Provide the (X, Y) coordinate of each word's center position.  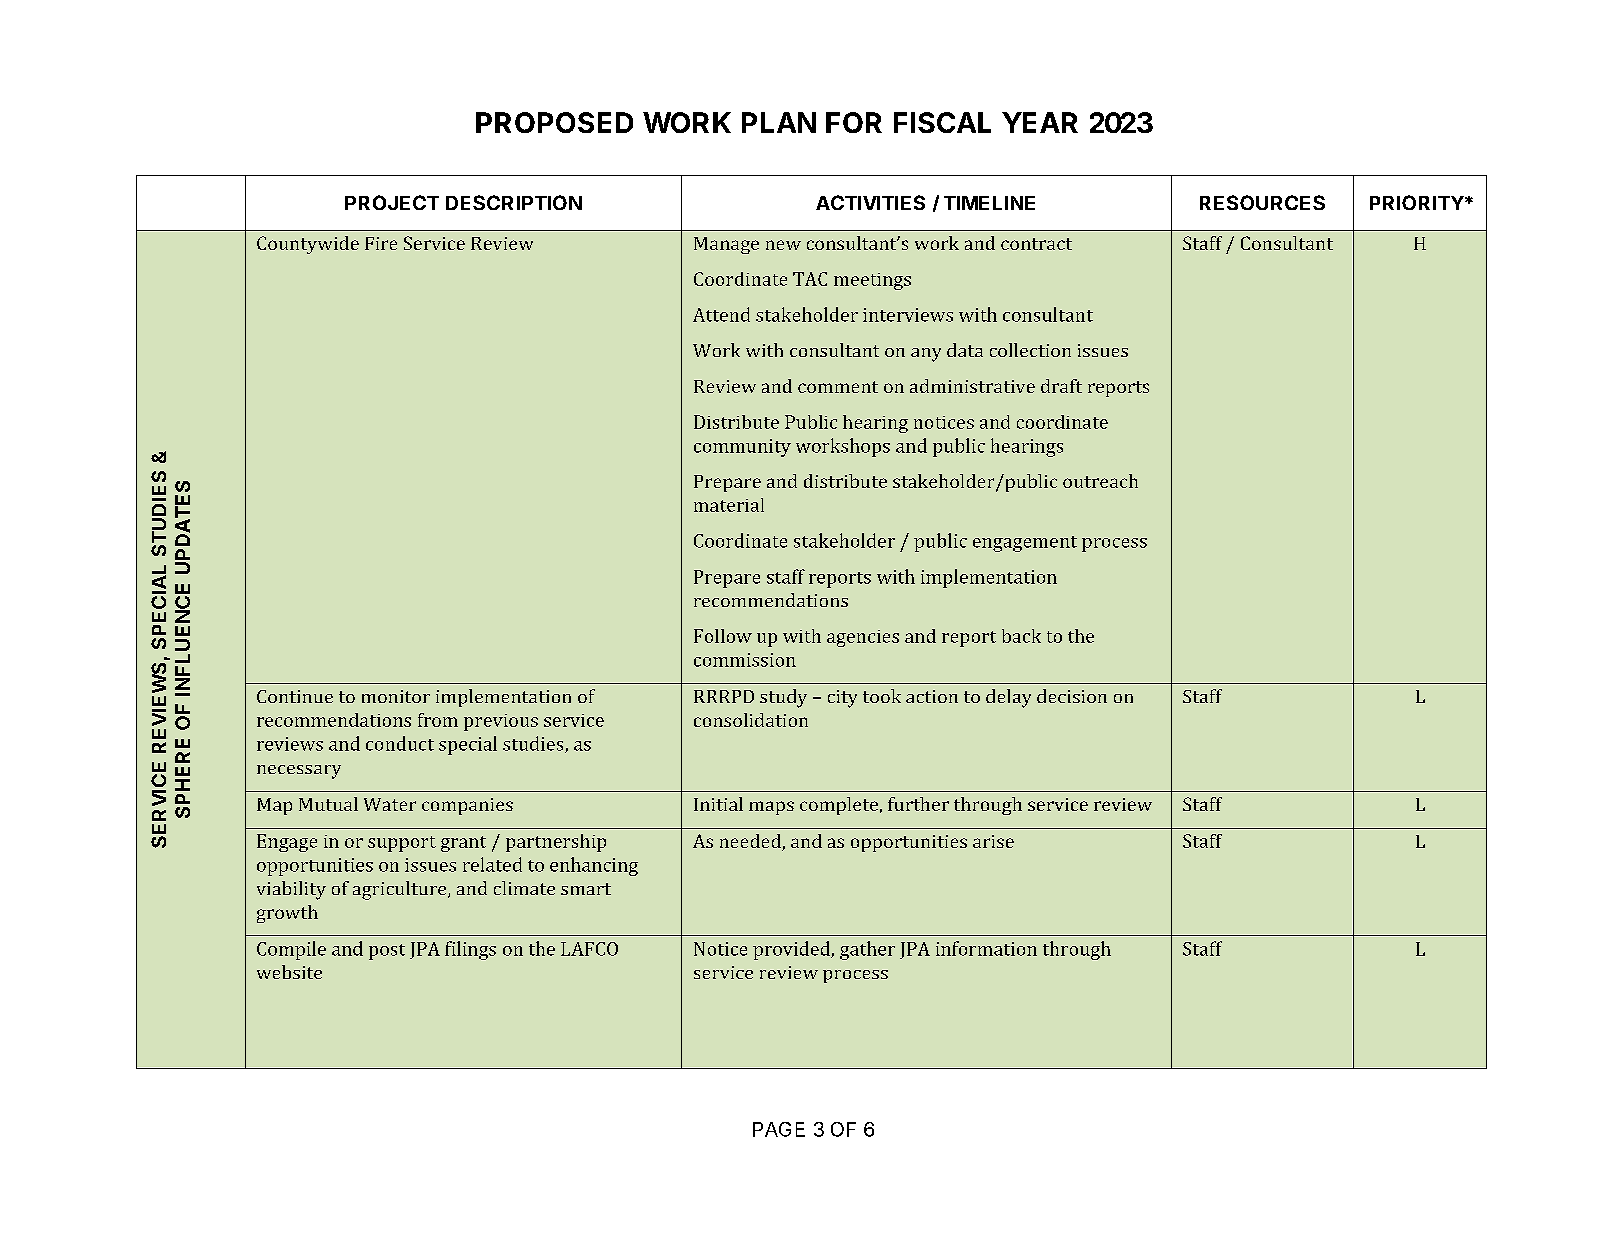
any (926, 355)
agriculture (401, 890)
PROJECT (392, 202)
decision (1072, 696)
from (438, 720)
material (729, 505)
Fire (381, 243)
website (289, 972)
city (842, 699)
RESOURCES (1262, 202)
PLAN (779, 122)
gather (867, 950)
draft (1061, 386)
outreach (1100, 481)
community (742, 448)
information (986, 948)
